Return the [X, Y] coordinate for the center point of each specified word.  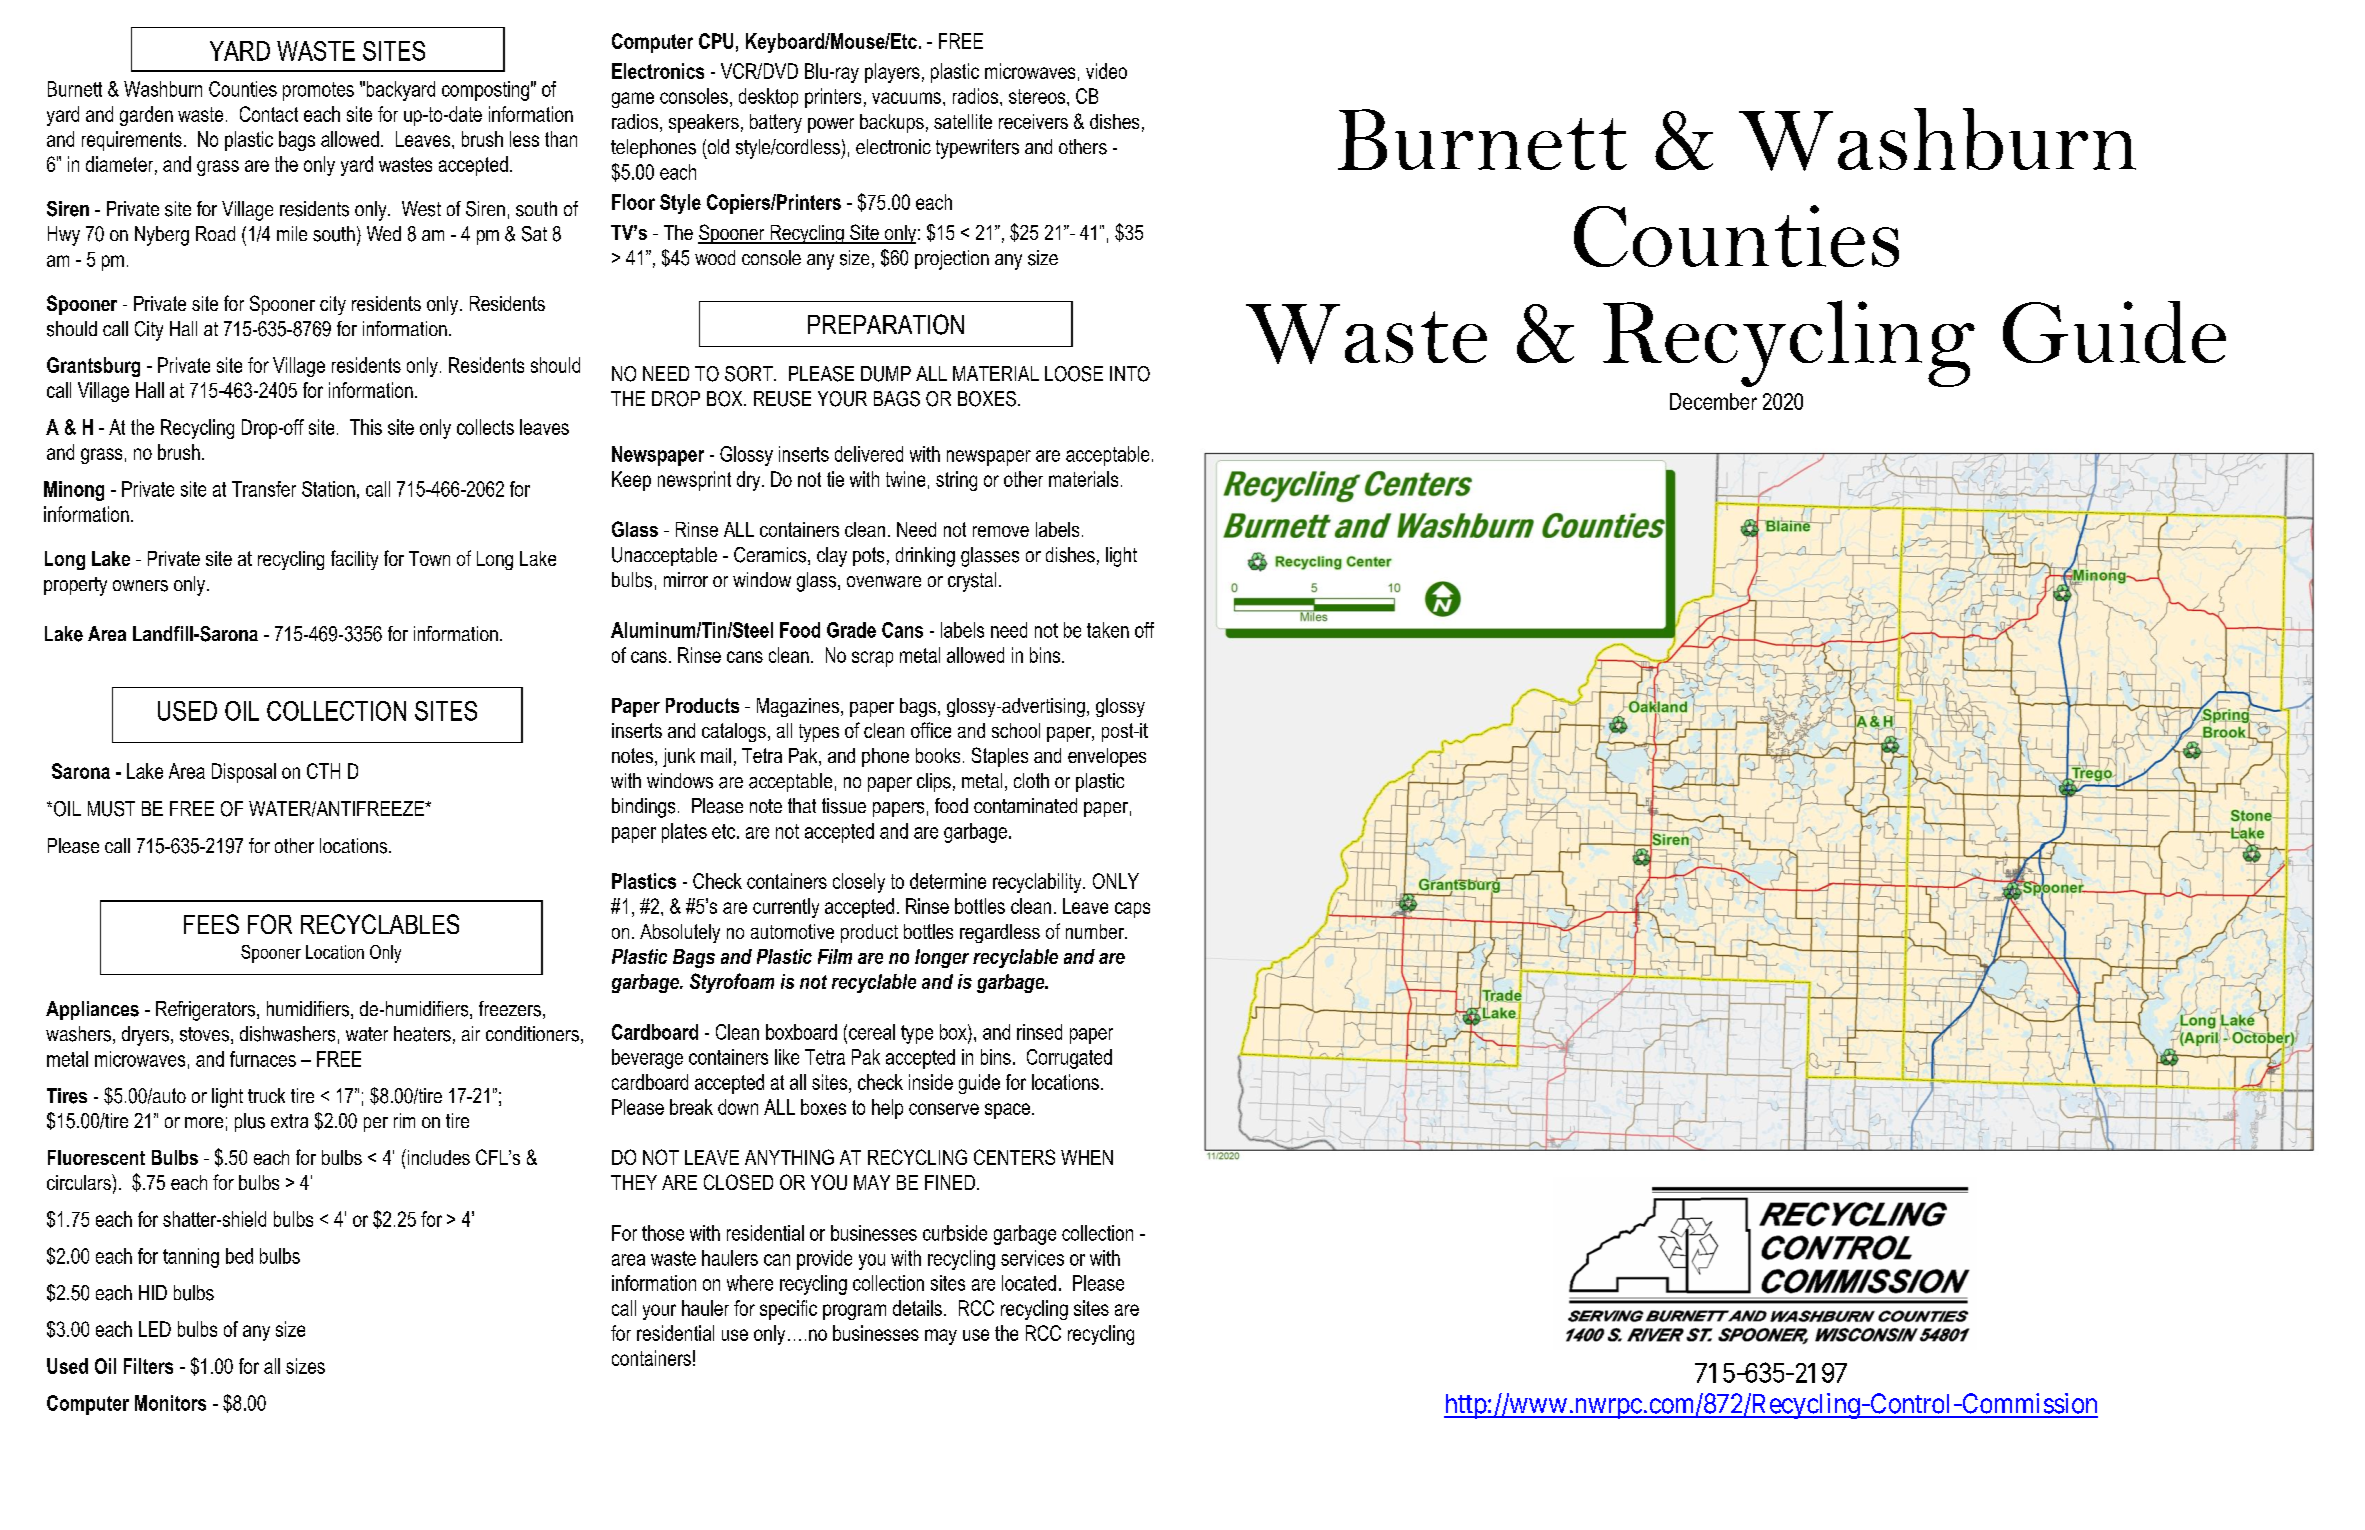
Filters [148, 1366]
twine [905, 479]
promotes [318, 91]
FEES [211, 924]
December [1713, 401]
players [892, 73]
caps [1132, 910]
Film [835, 956]
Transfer [264, 489]
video [1106, 71]
